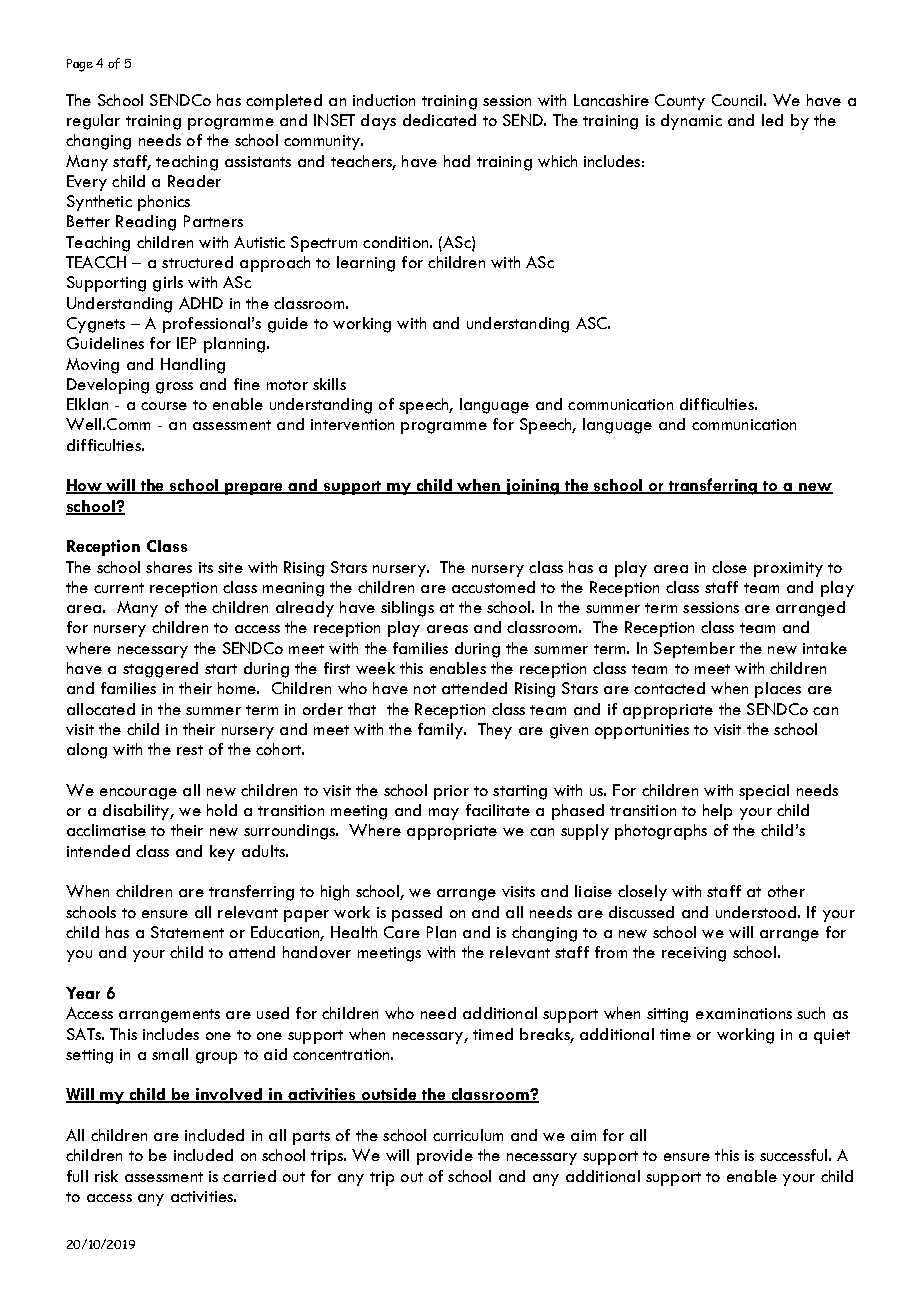  I want to click on risk, so click(106, 1176).
